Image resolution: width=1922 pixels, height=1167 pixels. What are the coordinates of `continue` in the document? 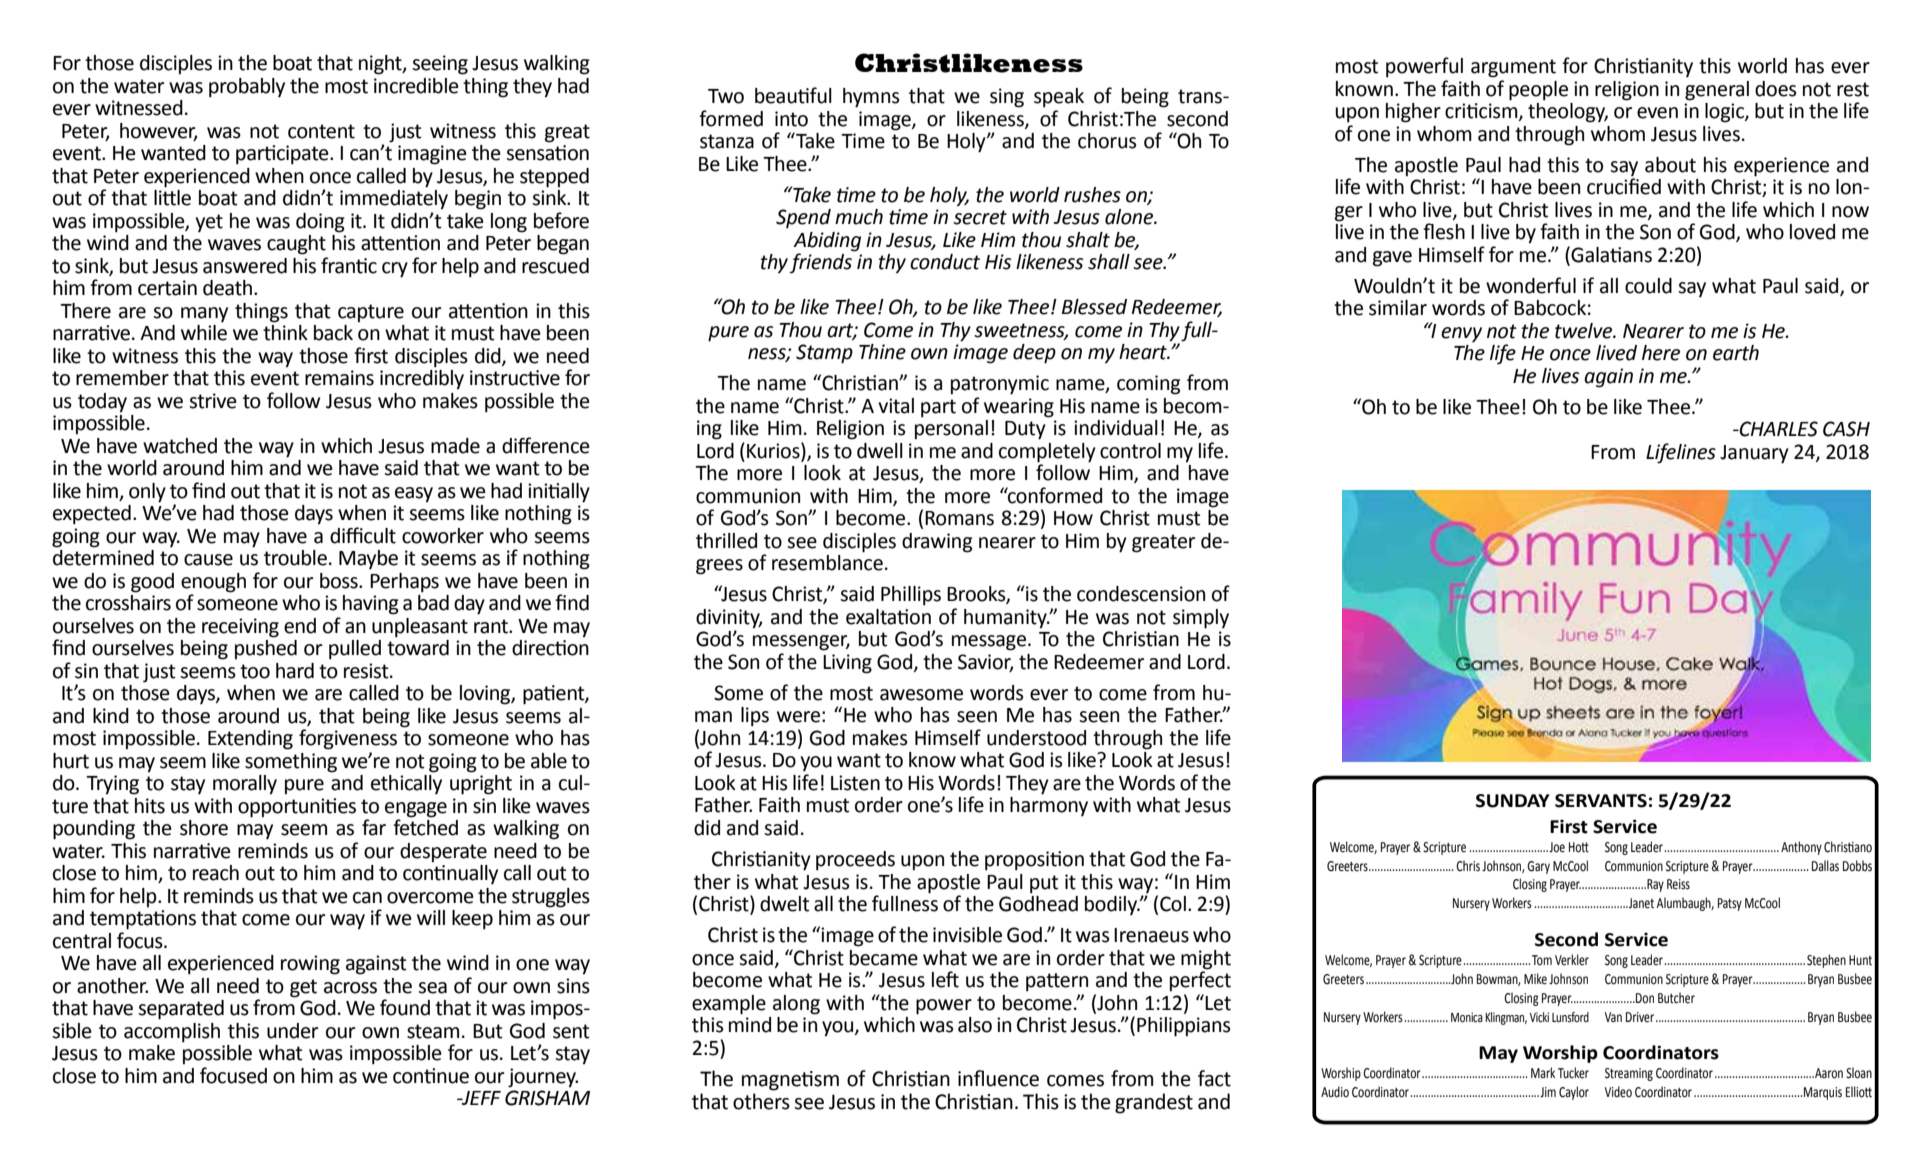 It's located at (431, 1076).
